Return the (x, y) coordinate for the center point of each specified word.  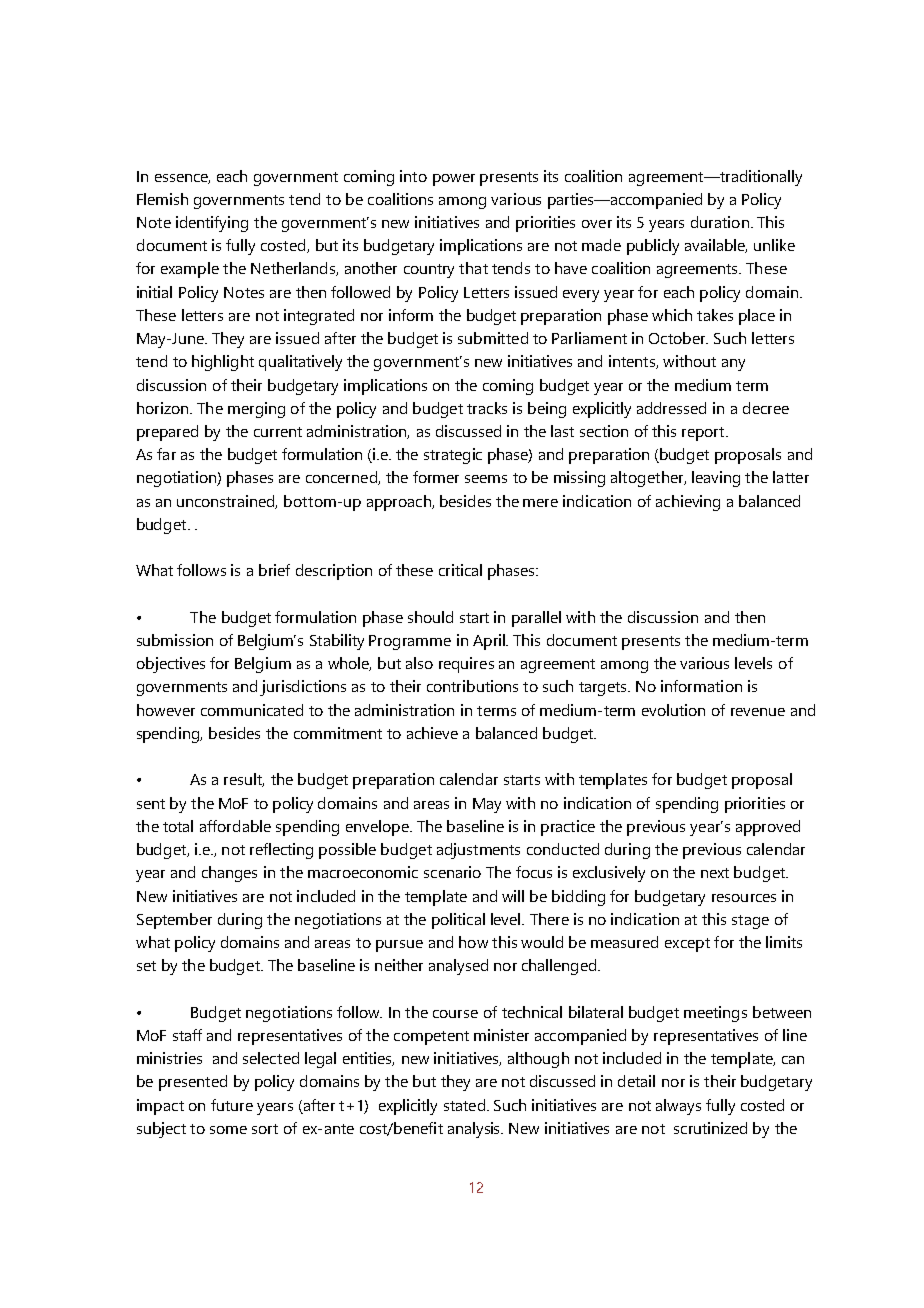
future (232, 1105)
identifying (212, 224)
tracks (487, 408)
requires (466, 665)
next (715, 873)
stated (464, 1105)
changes (229, 874)
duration (720, 222)
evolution (673, 710)
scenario (452, 872)
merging (256, 410)
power (454, 180)
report (704, 434)
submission (175, 640)
